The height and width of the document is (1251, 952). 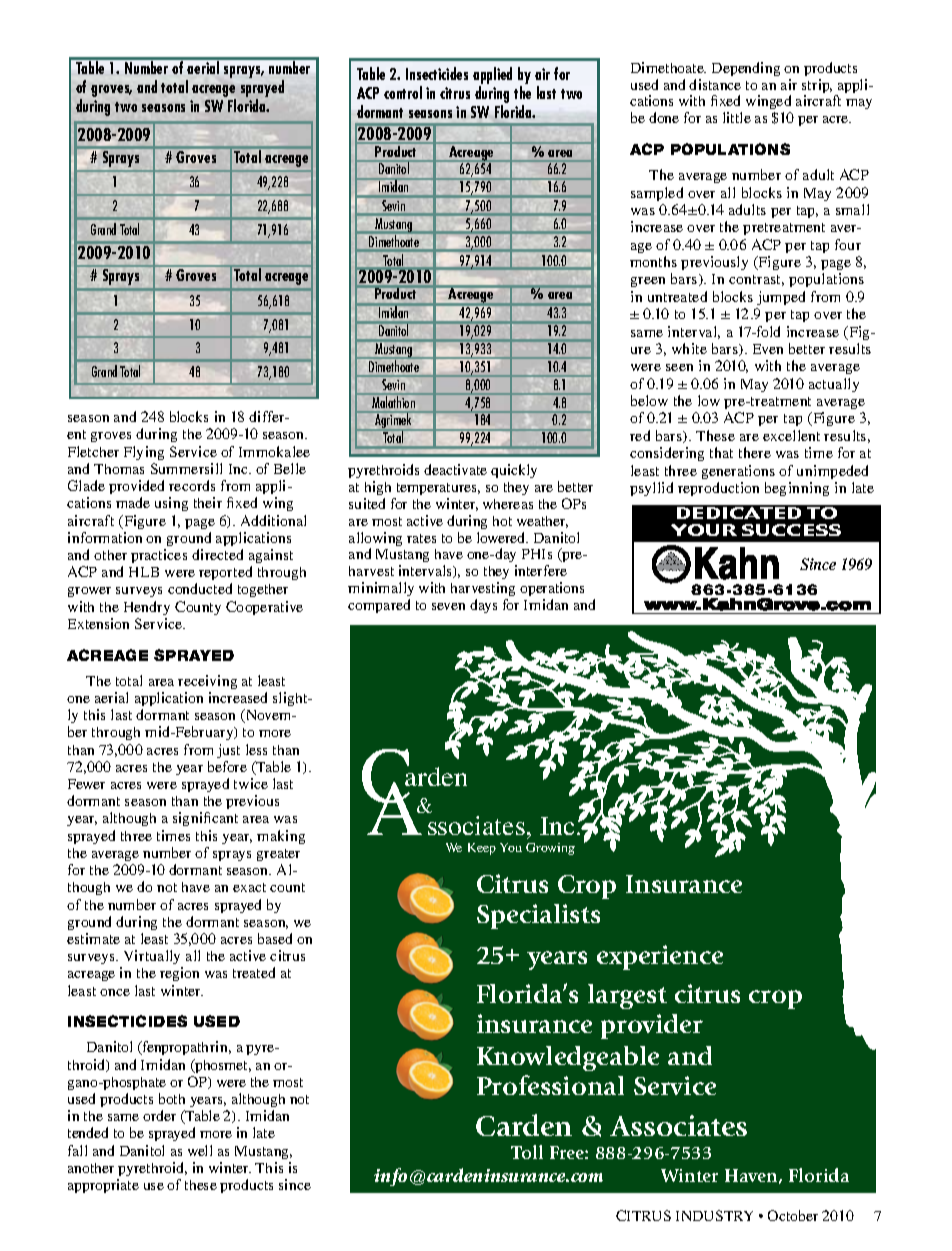 I want to click on practices, so click(x=159, y=556).
